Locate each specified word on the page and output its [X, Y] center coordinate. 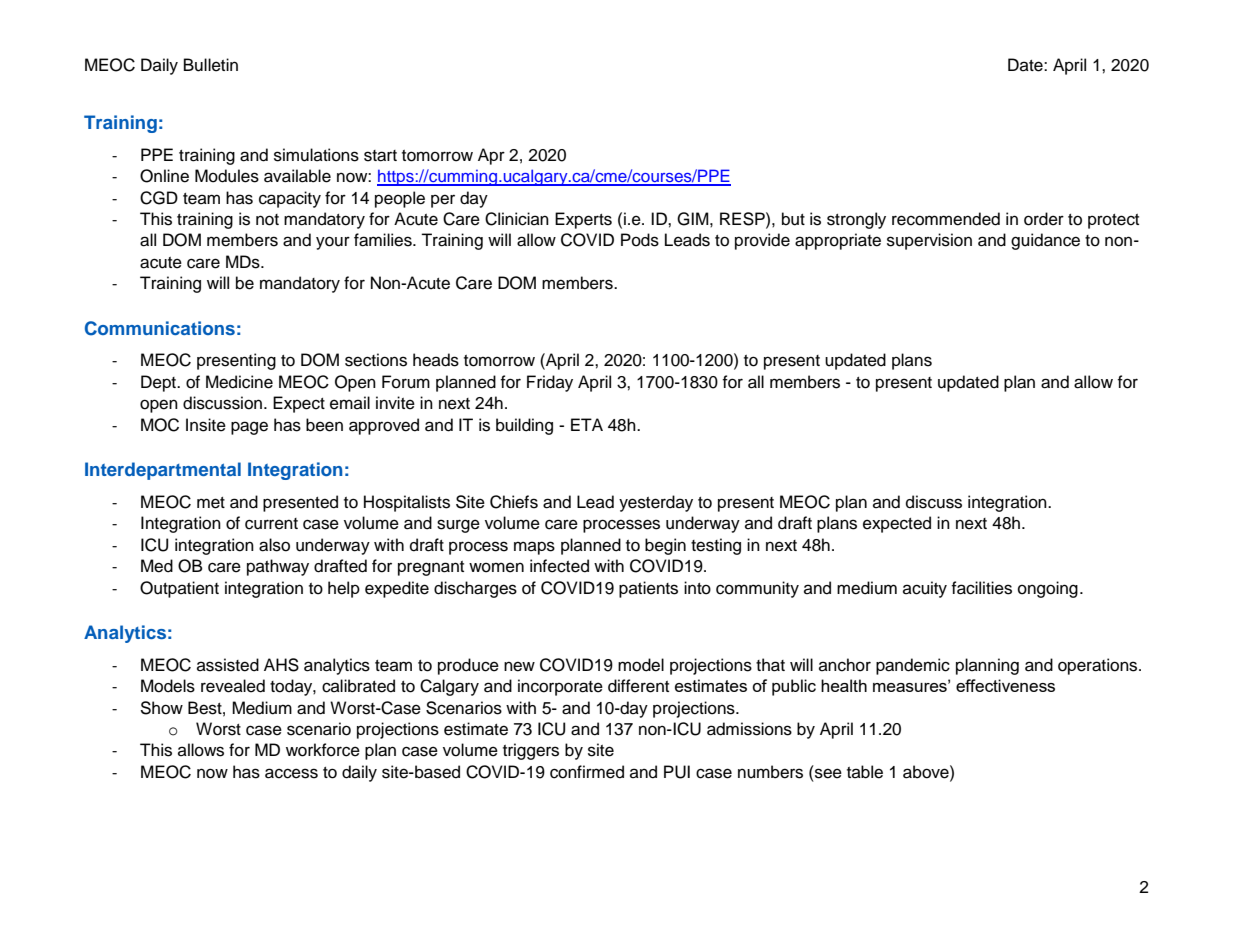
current [271, 524]
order [1044, 219]
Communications [160, 328]
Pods [640, 240]
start [380, 156]
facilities [981, 588]
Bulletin [211, 65]
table [865, 772]
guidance [1045, 241]
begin [665, 546]
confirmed [587, 772]
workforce [323, 750]
